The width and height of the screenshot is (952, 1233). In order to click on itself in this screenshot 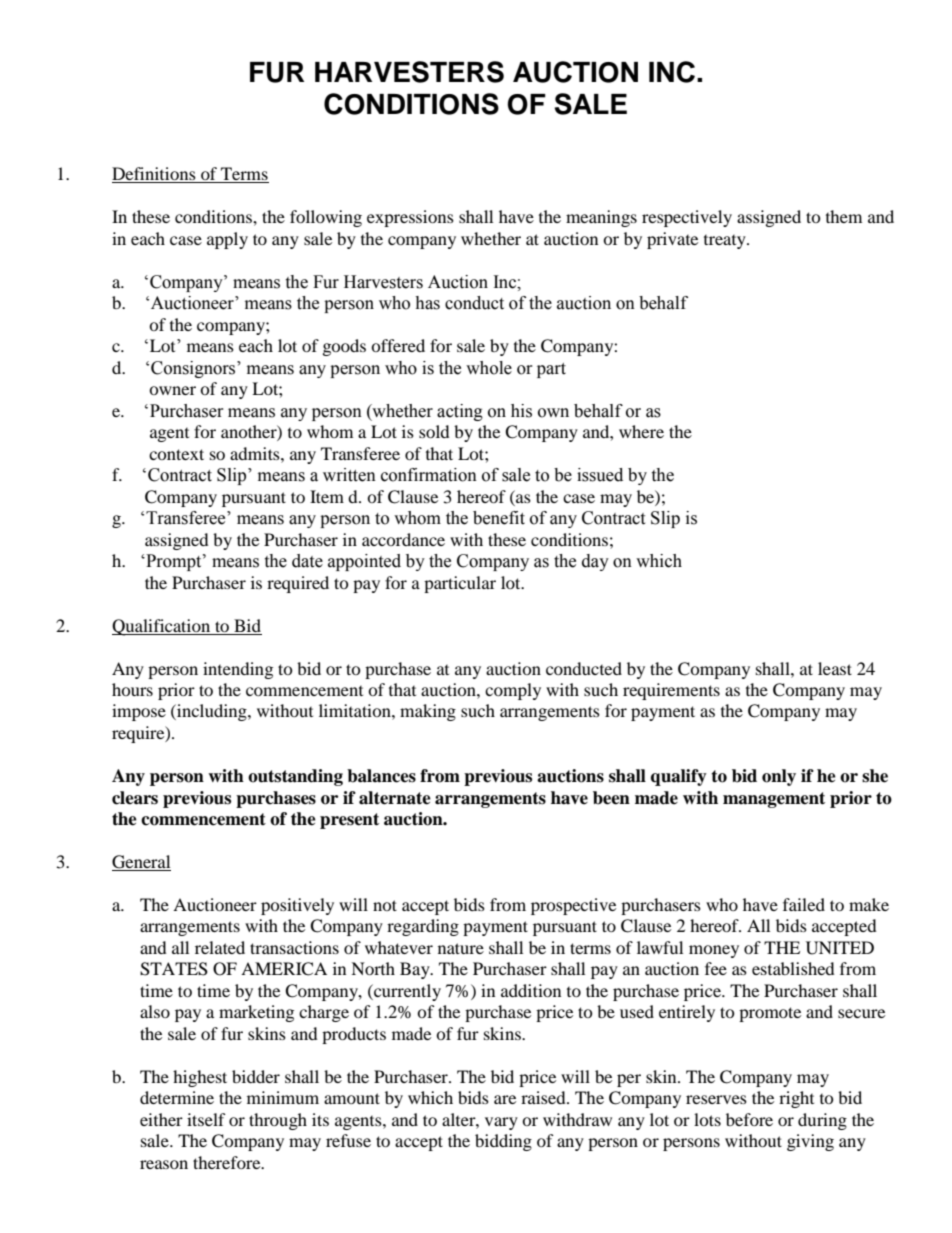, I will do `click(206, 1119)`.
